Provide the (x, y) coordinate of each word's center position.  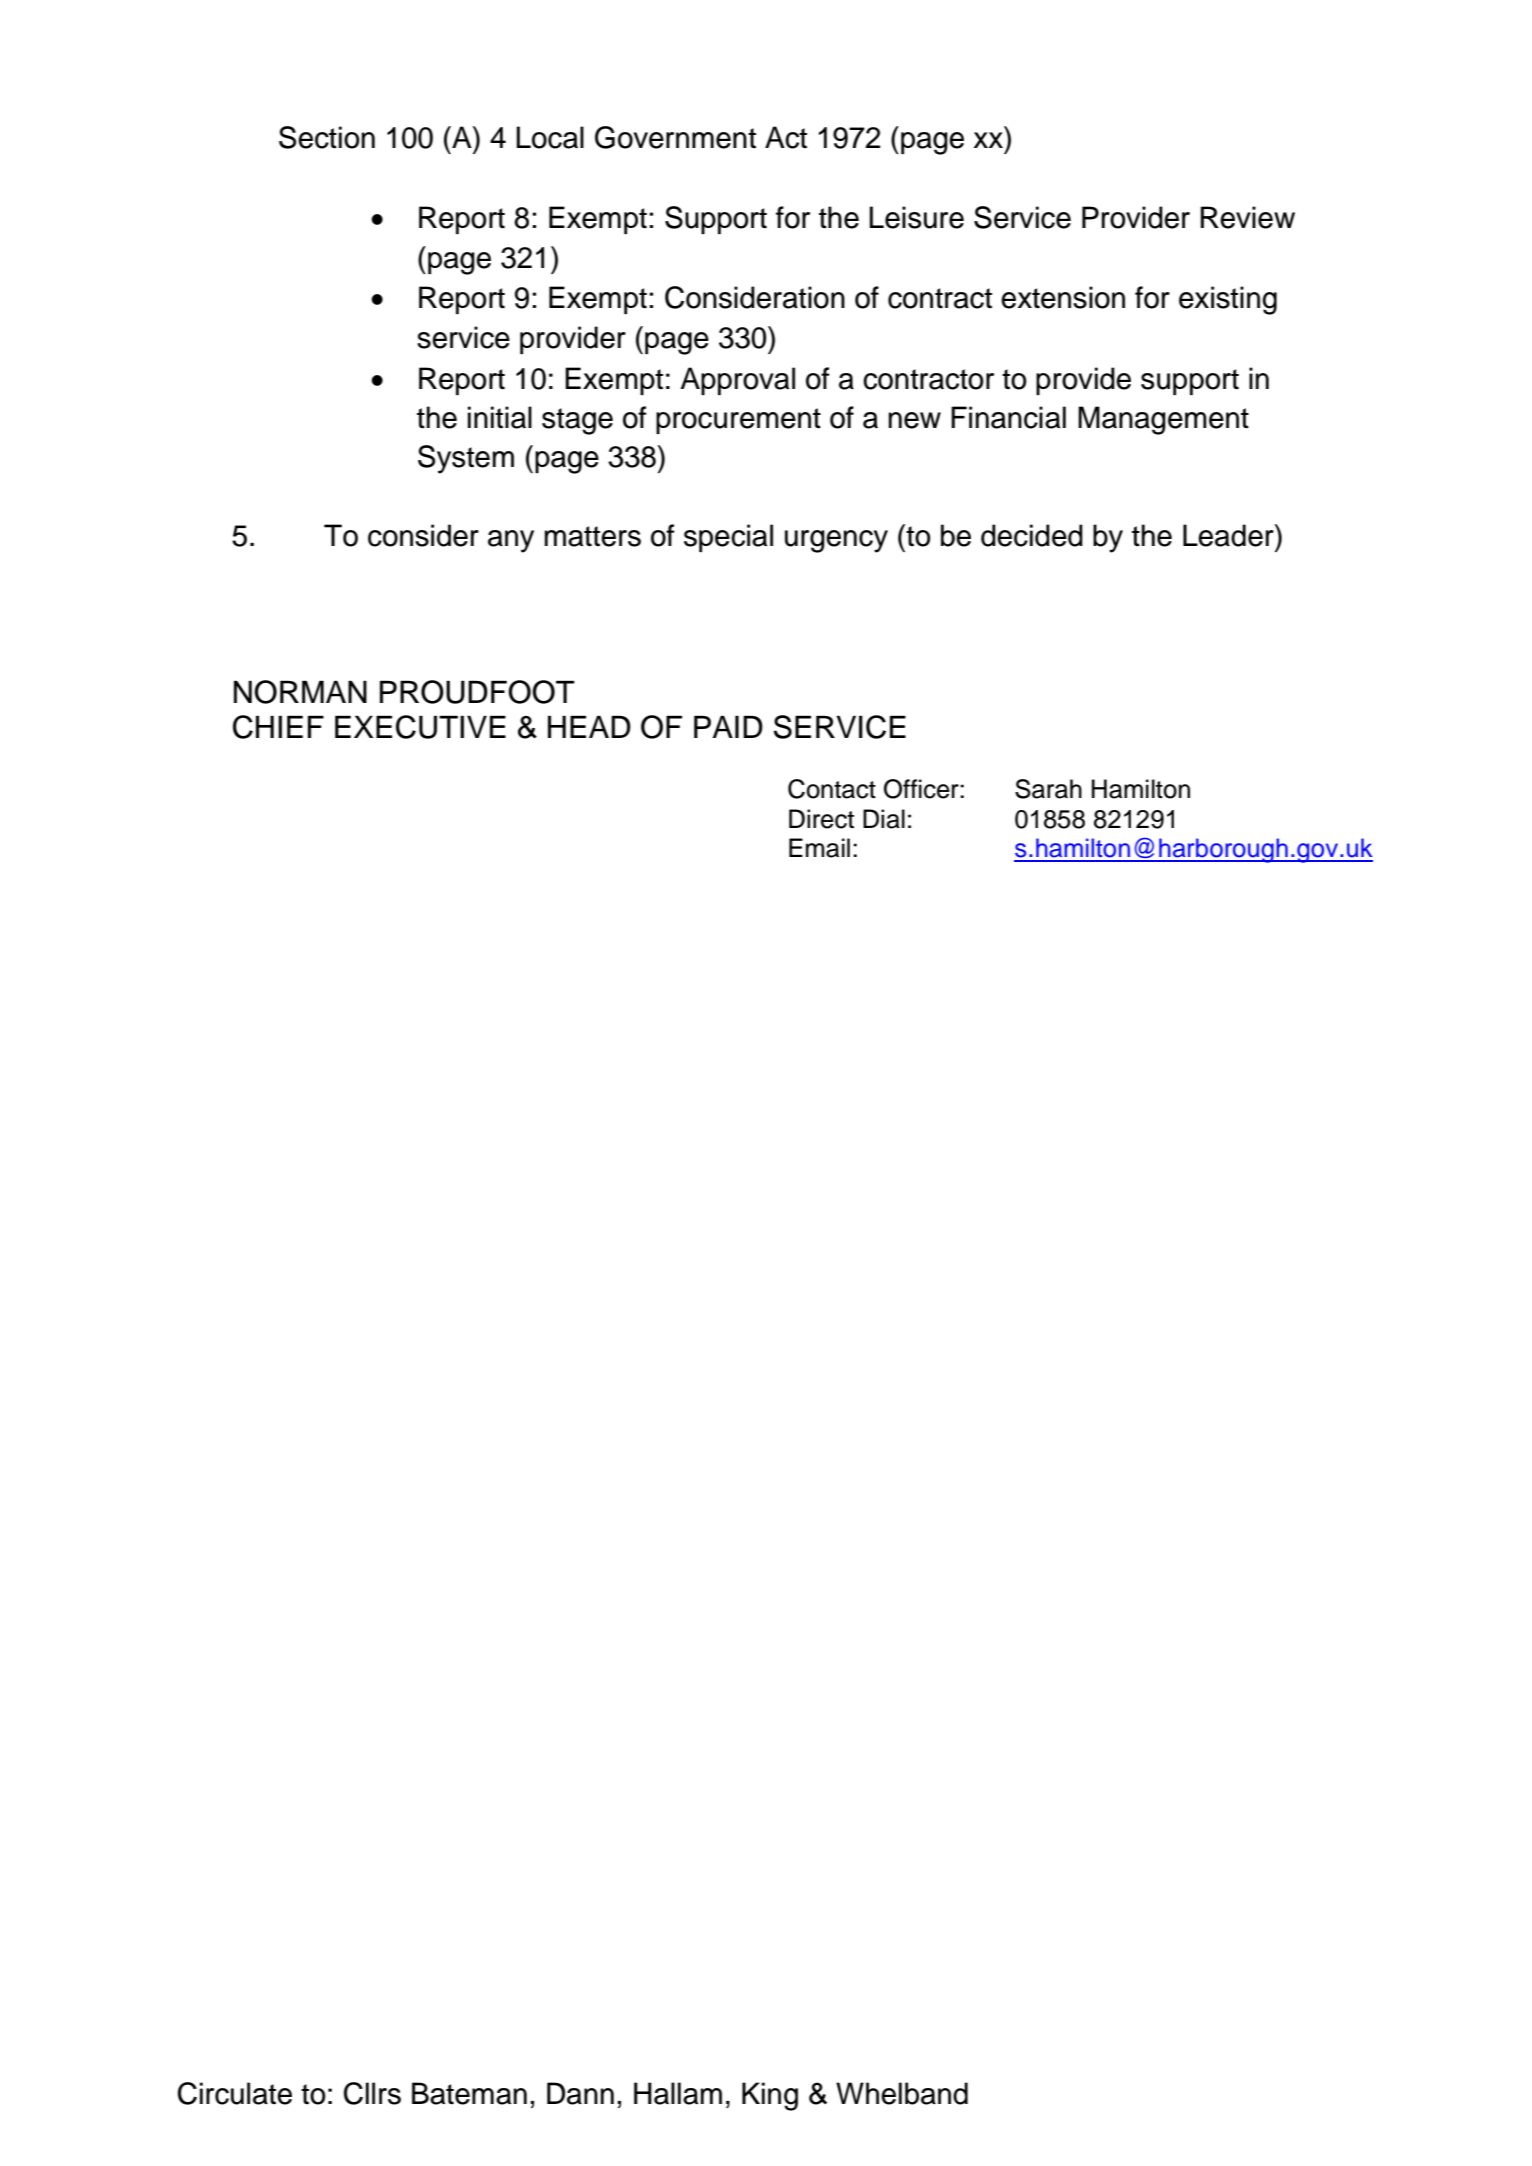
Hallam (678, 2093)
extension (1063, 297)
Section (327, 137)
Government (675, 137)
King (770, 2096)
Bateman (469, 2093)
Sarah (1048, 789)
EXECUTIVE (420, 727)
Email (819, 848)
